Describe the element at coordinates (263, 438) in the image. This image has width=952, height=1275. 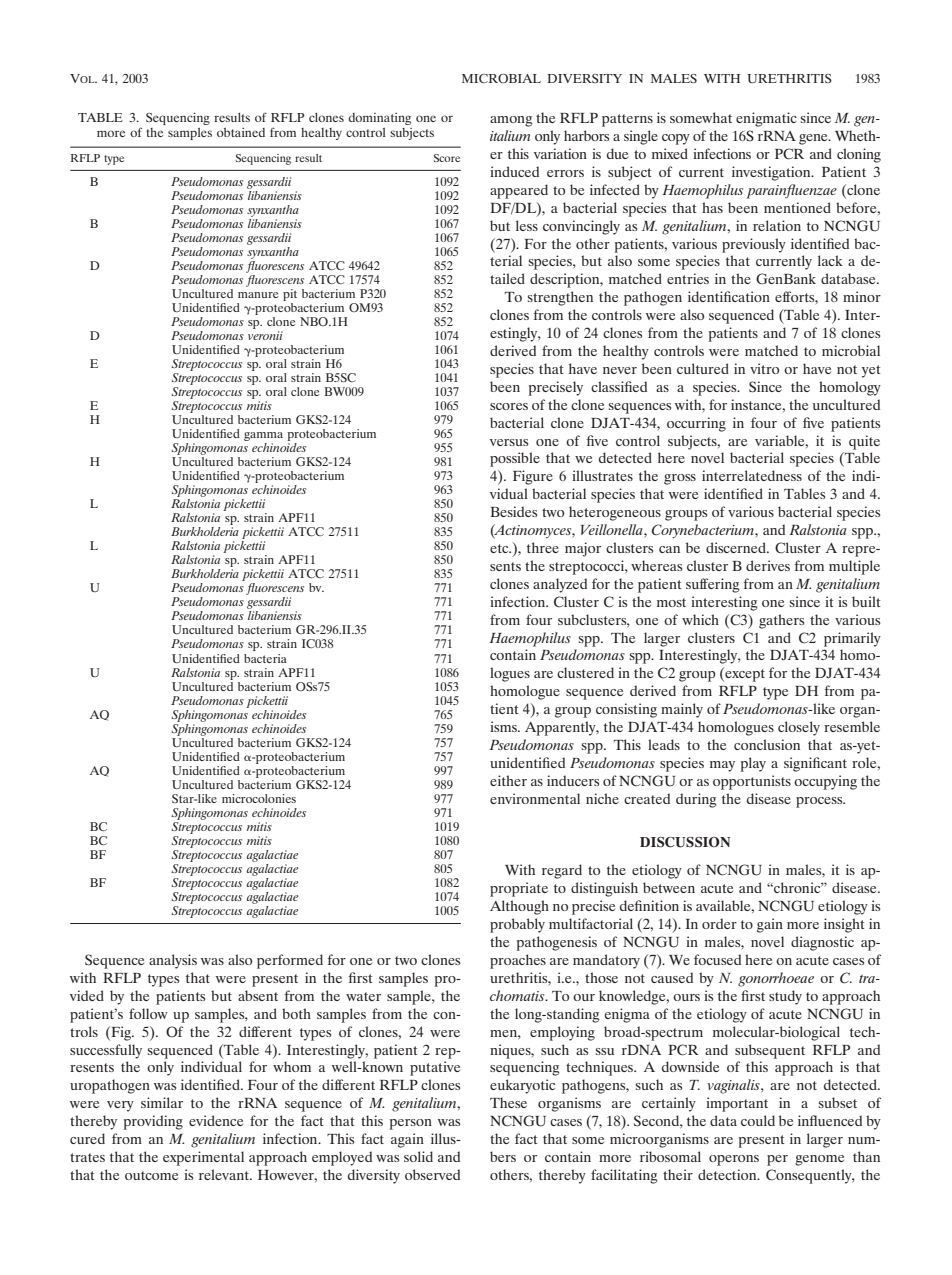
I see `gamma` at that location.
